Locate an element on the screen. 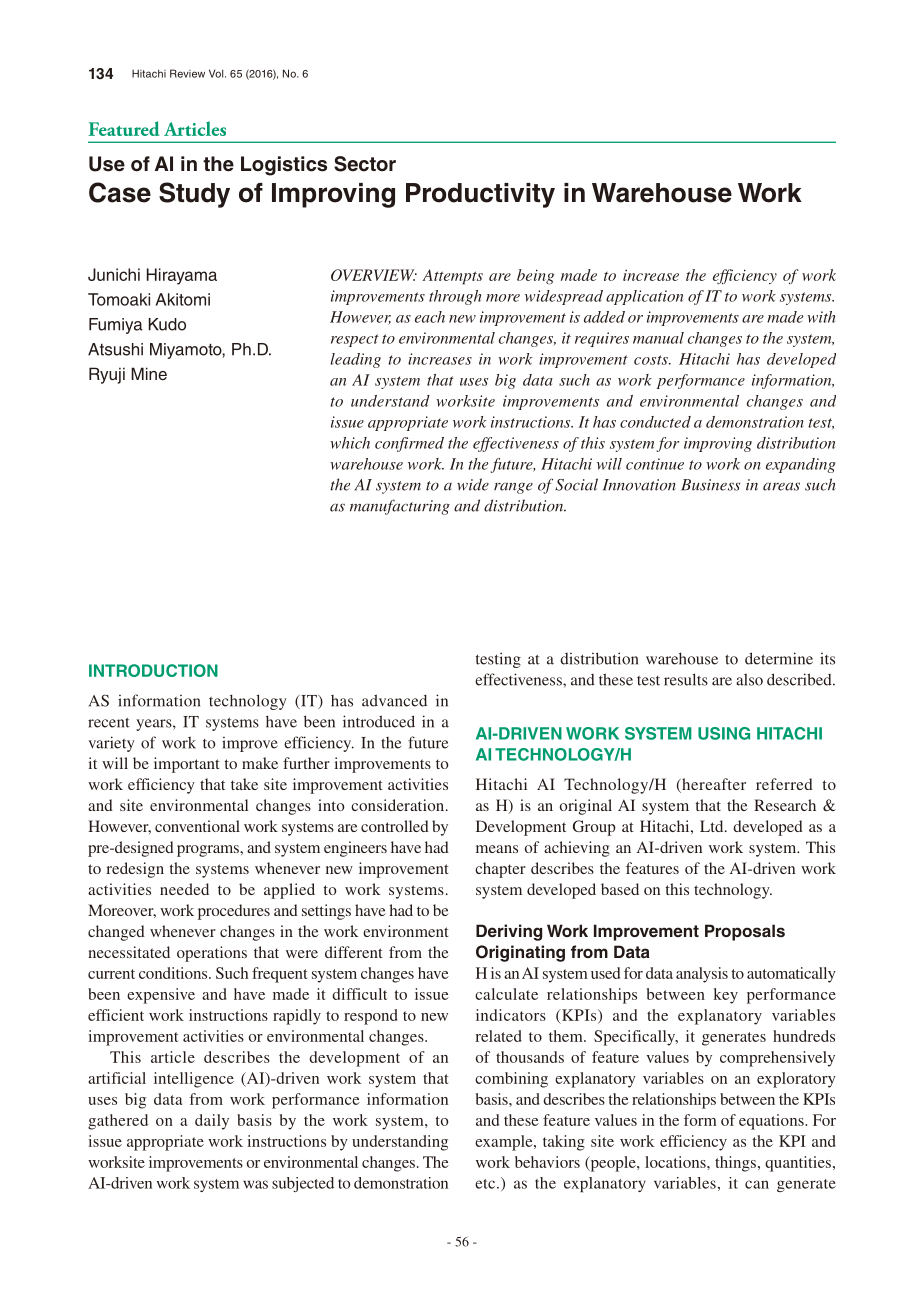 The image size is (924, 1308). daily is located at coordinates (212, 1122).
